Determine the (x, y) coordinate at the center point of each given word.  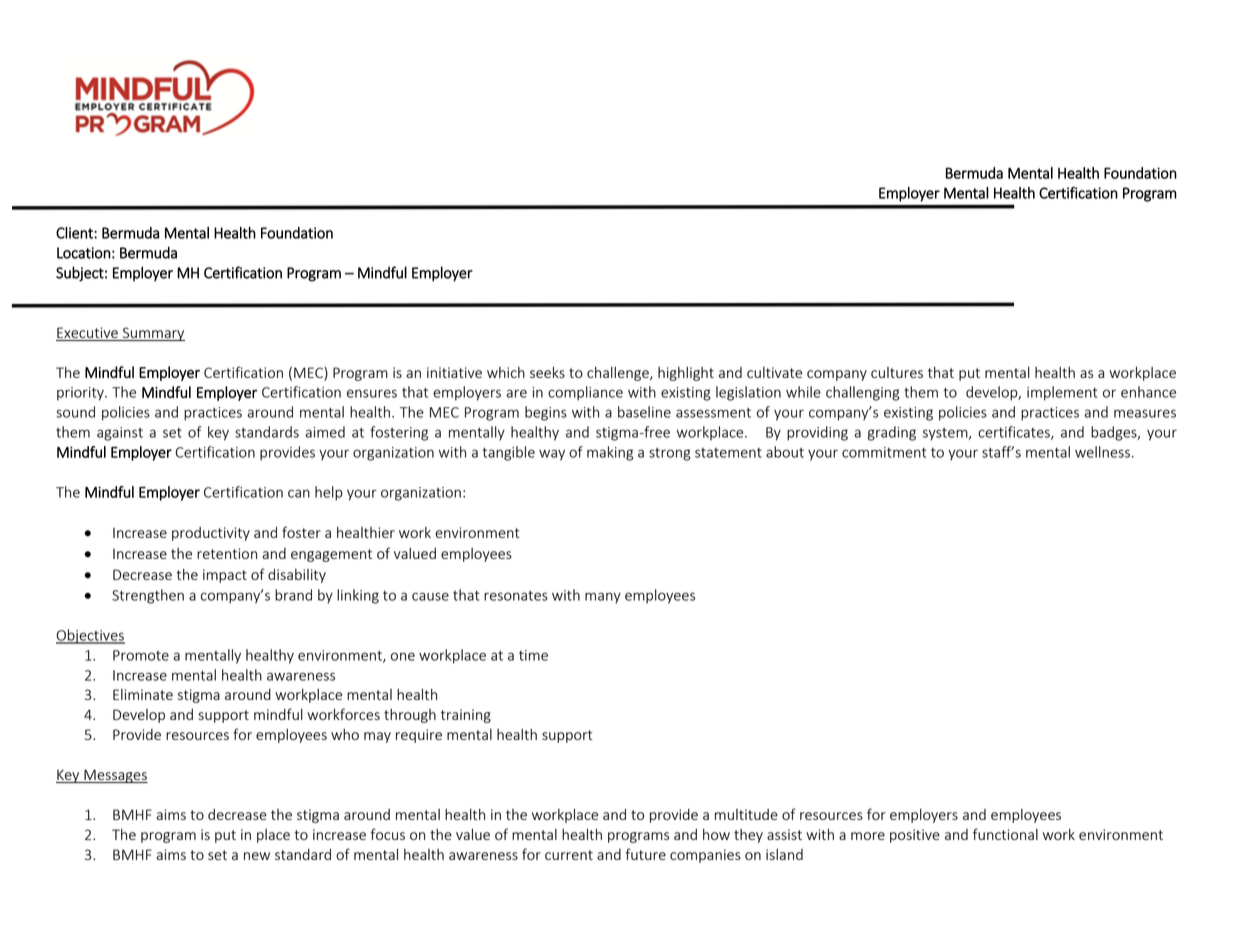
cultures (897, 372)
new (257, 856)
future (645, 854)
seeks (547, 372)
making (610, 453)
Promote (141, 655)
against (120, 434)
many (603, 598)
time (533, 655)
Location (84, 253)
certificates (1015, 433)
